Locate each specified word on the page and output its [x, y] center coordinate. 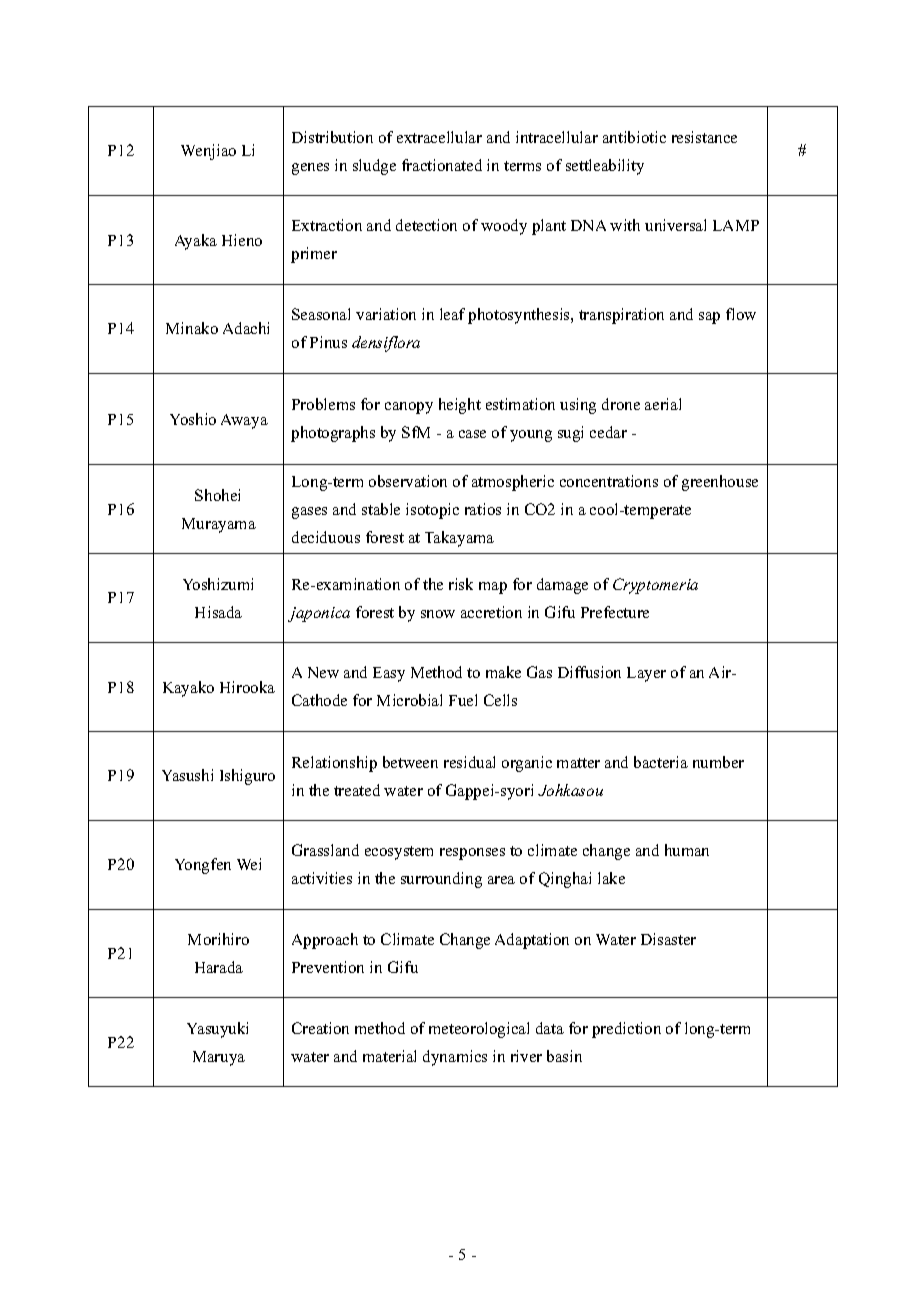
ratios [483, 509]
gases [309, 513]
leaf [452, 314]
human [687, 850]
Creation [320, 1028]
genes [310, 169]
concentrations [609, 481]
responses [472, 854]
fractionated [442, 165]
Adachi [246, 328]
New [323, 672]
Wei [249, 864]
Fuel [463, 700]
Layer [646, 674]
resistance [704, 137]
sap [709, 318]
